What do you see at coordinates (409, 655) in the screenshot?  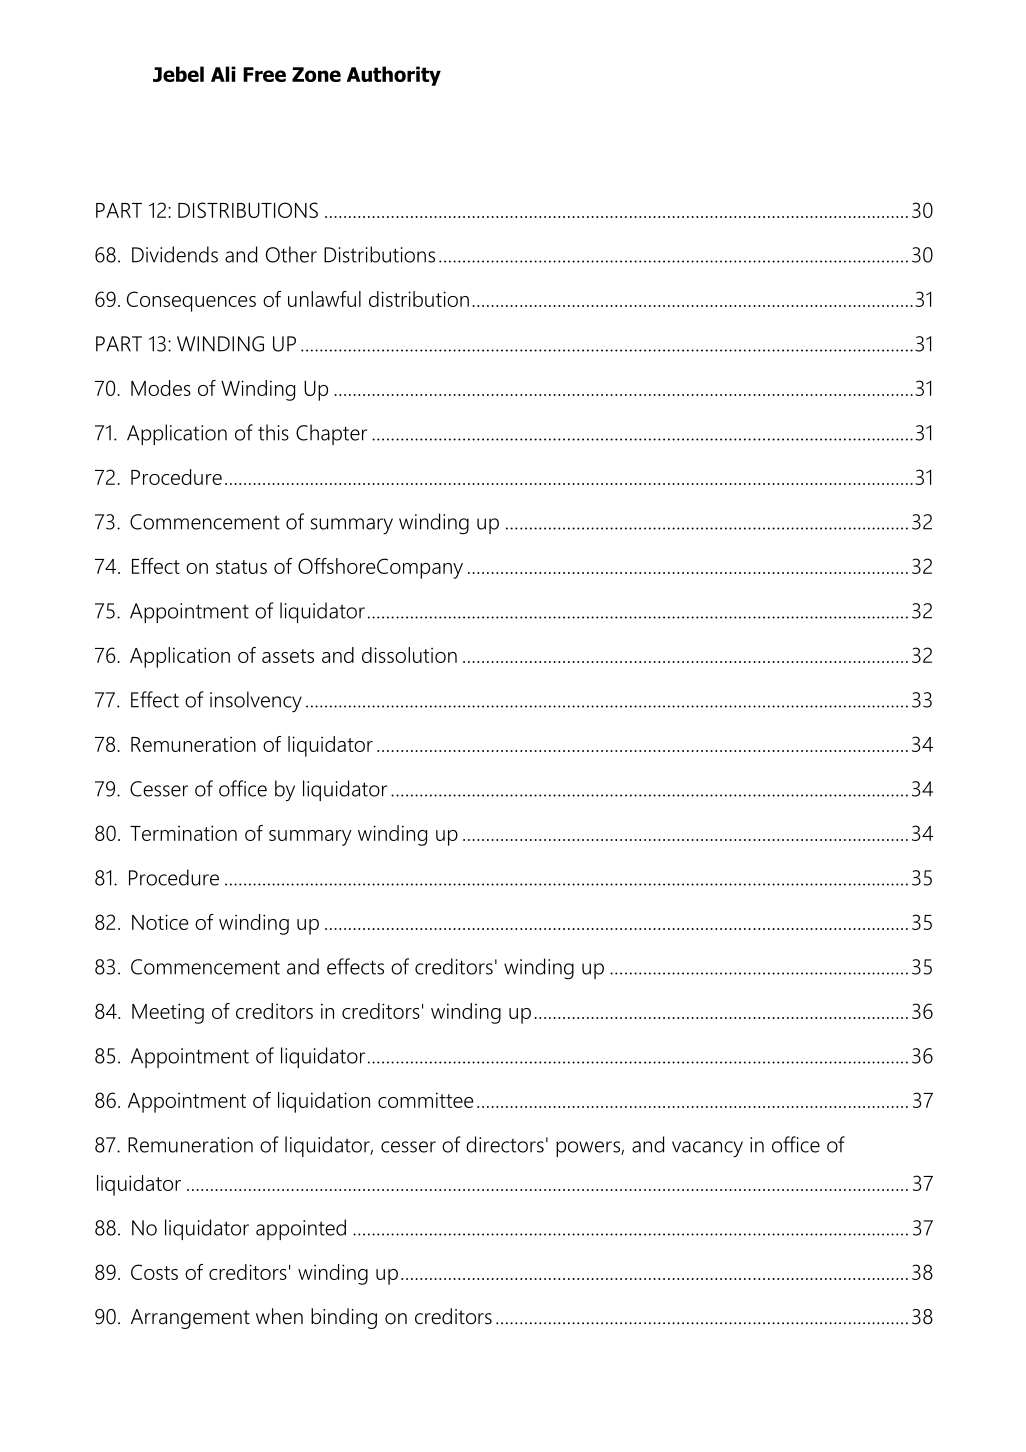 I see `dissolution` at bounding box center [409, 655].
